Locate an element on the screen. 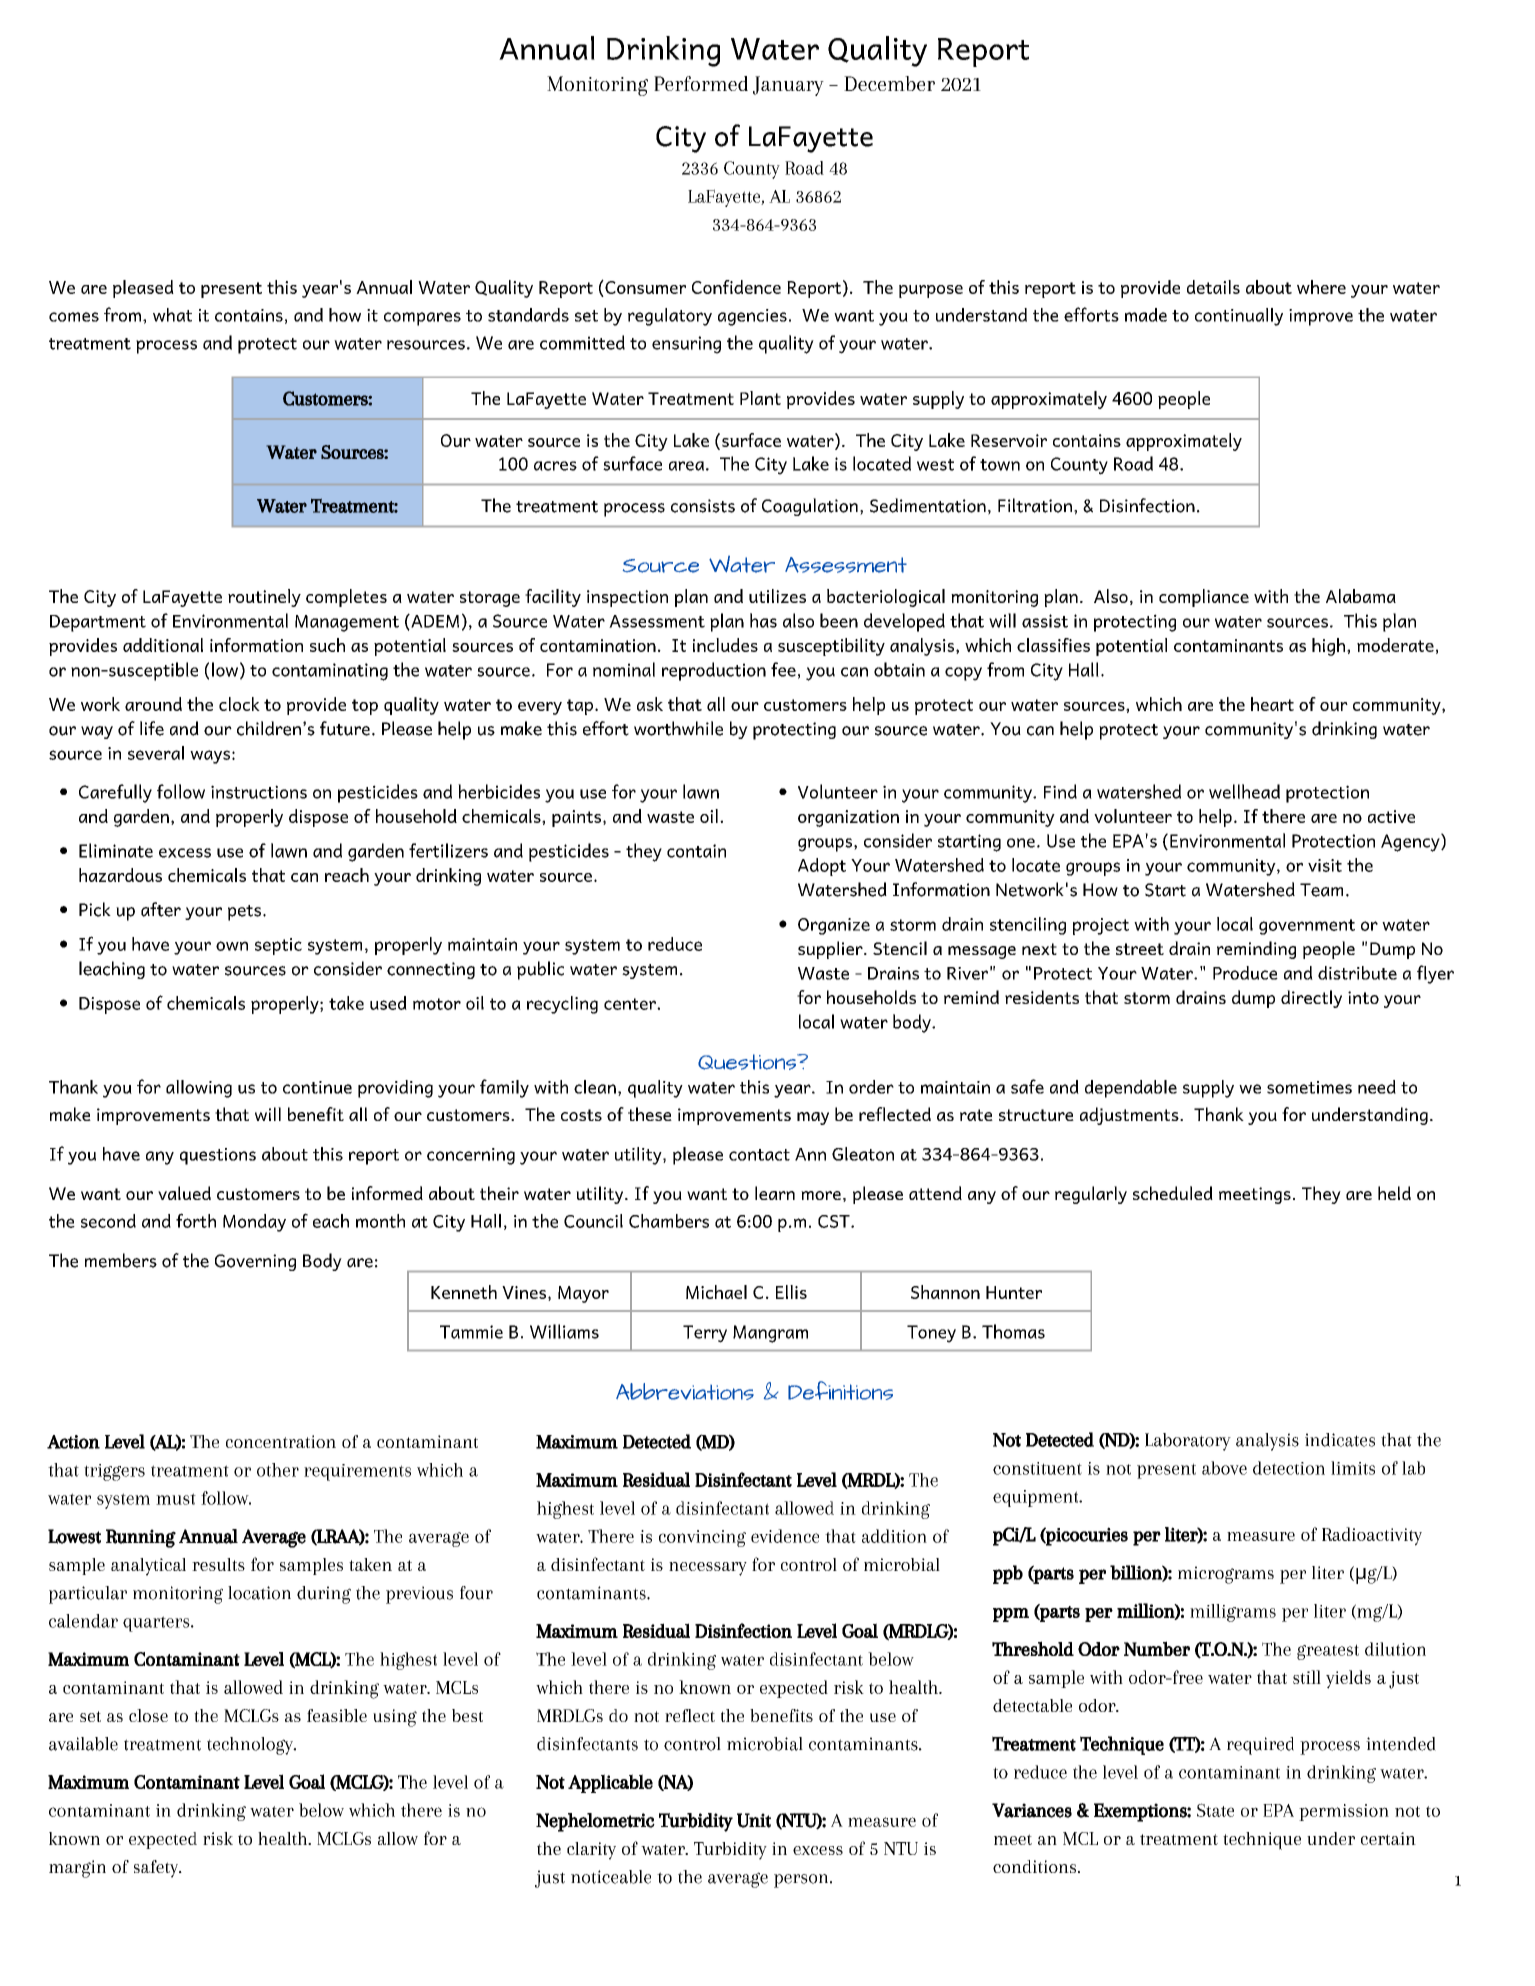  routinely is located at coordinates (264, 598).
